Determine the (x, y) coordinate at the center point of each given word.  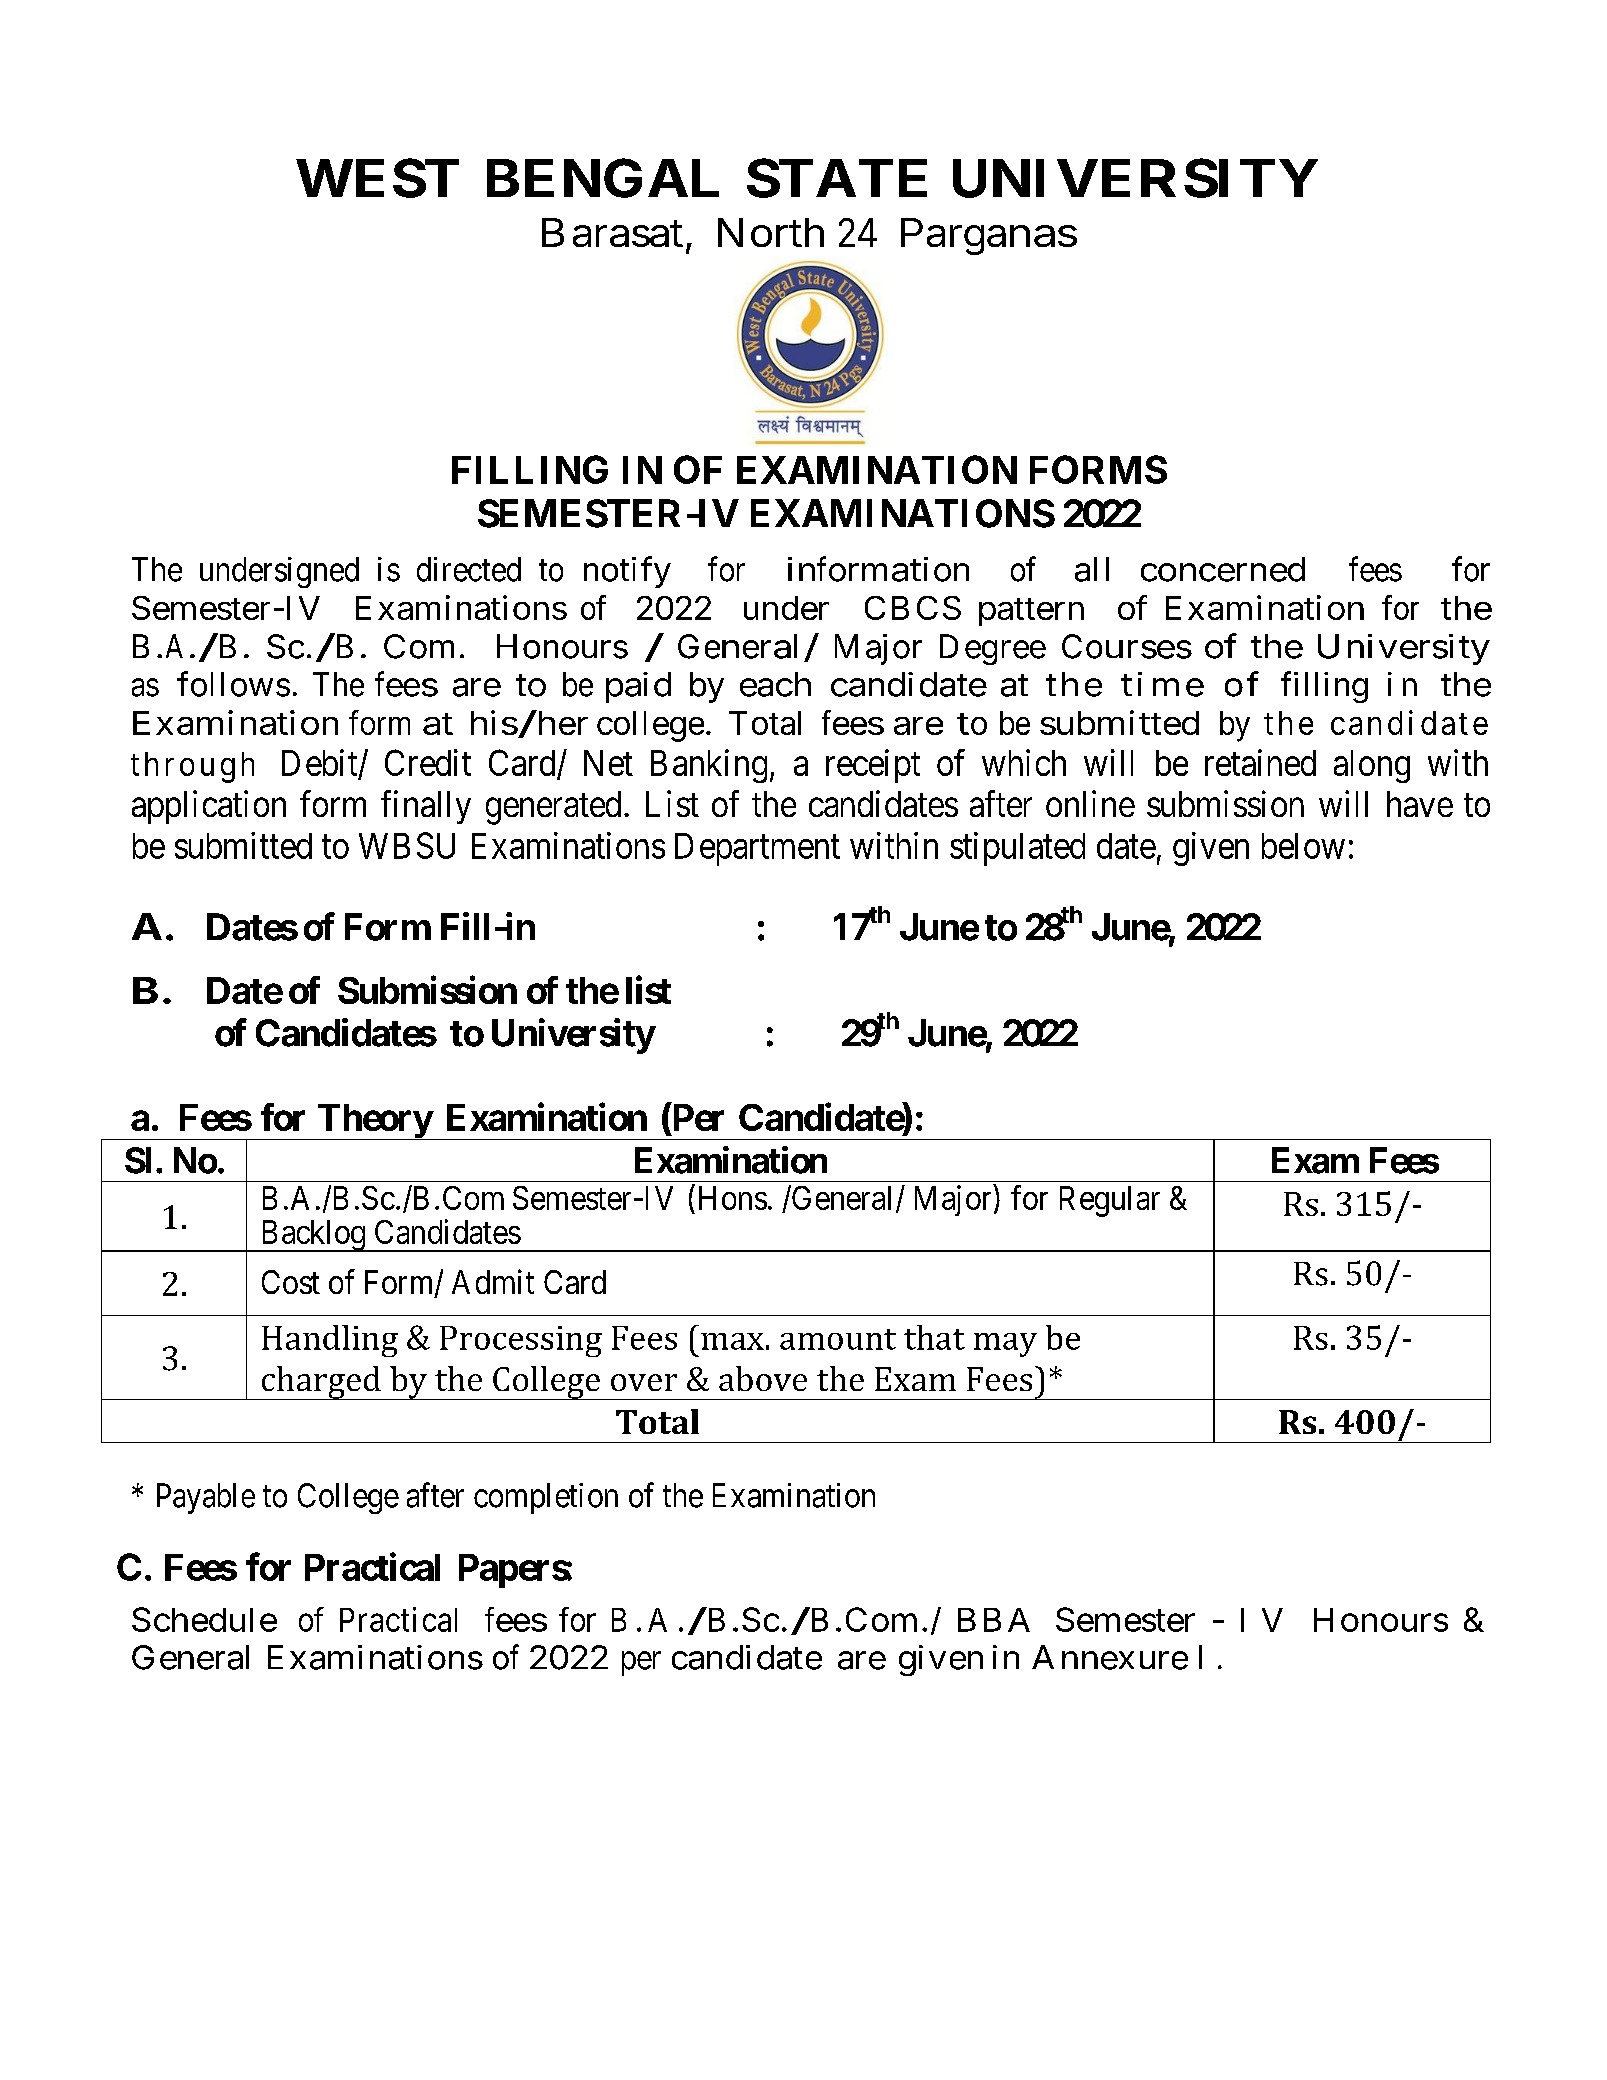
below (1303, 846)
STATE (837, 178)
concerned (1223, 569)
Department (757, 849)
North (771, 232)
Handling (330, 1341)
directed (469, 569)
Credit (428, 762)
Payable (206, 1498)
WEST (377, 178)
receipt (873, 766)
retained (1260, 762)
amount (838, 1339)
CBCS (913, 608)
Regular (1110, 1201)
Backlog (312, 1236)
